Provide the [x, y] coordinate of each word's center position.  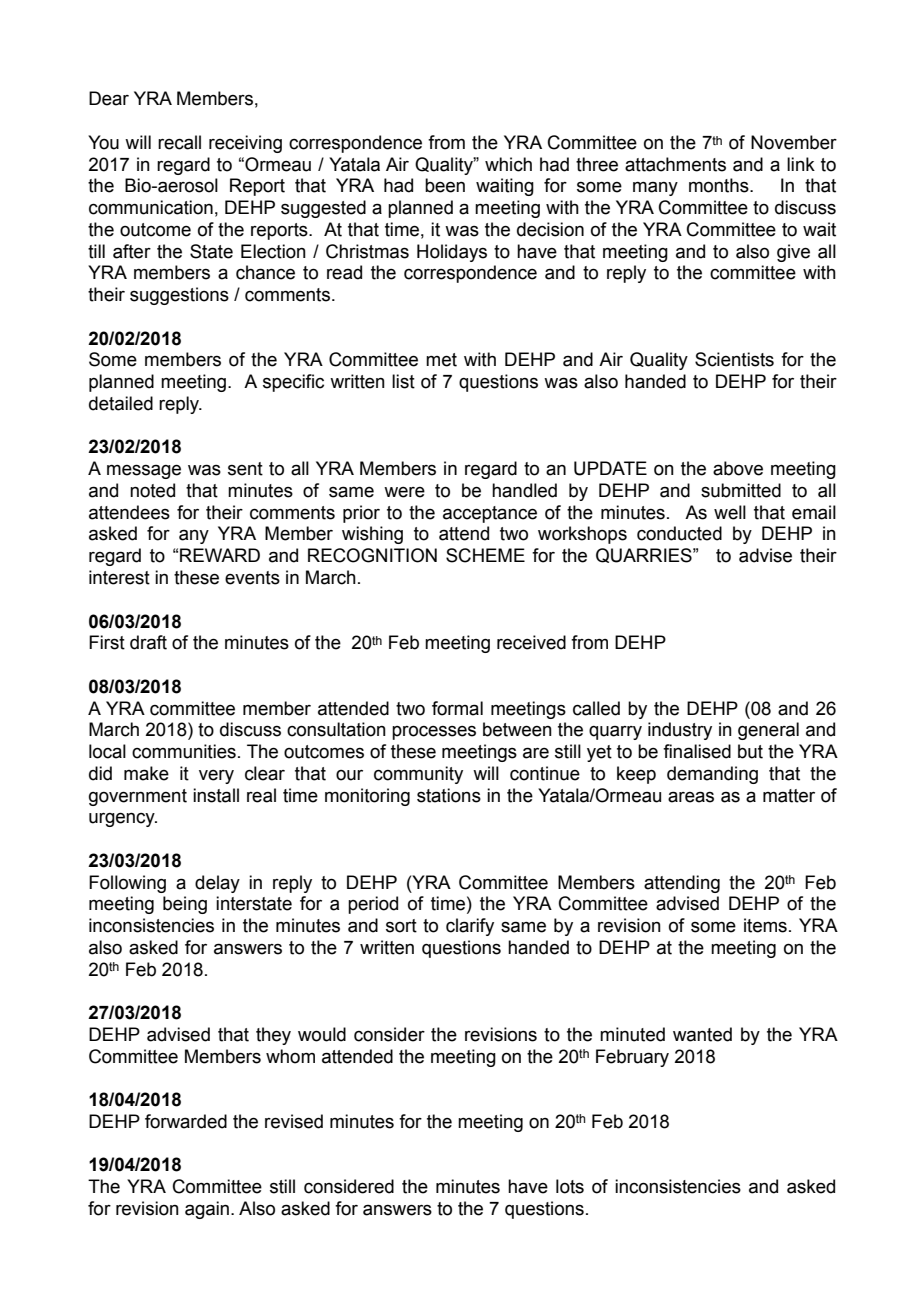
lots [570, 1186]
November [794, 142]
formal [457, 708]
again [208, 1210]
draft [148, 642]
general [768, 731]
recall [179, 142]
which [508, 164]
